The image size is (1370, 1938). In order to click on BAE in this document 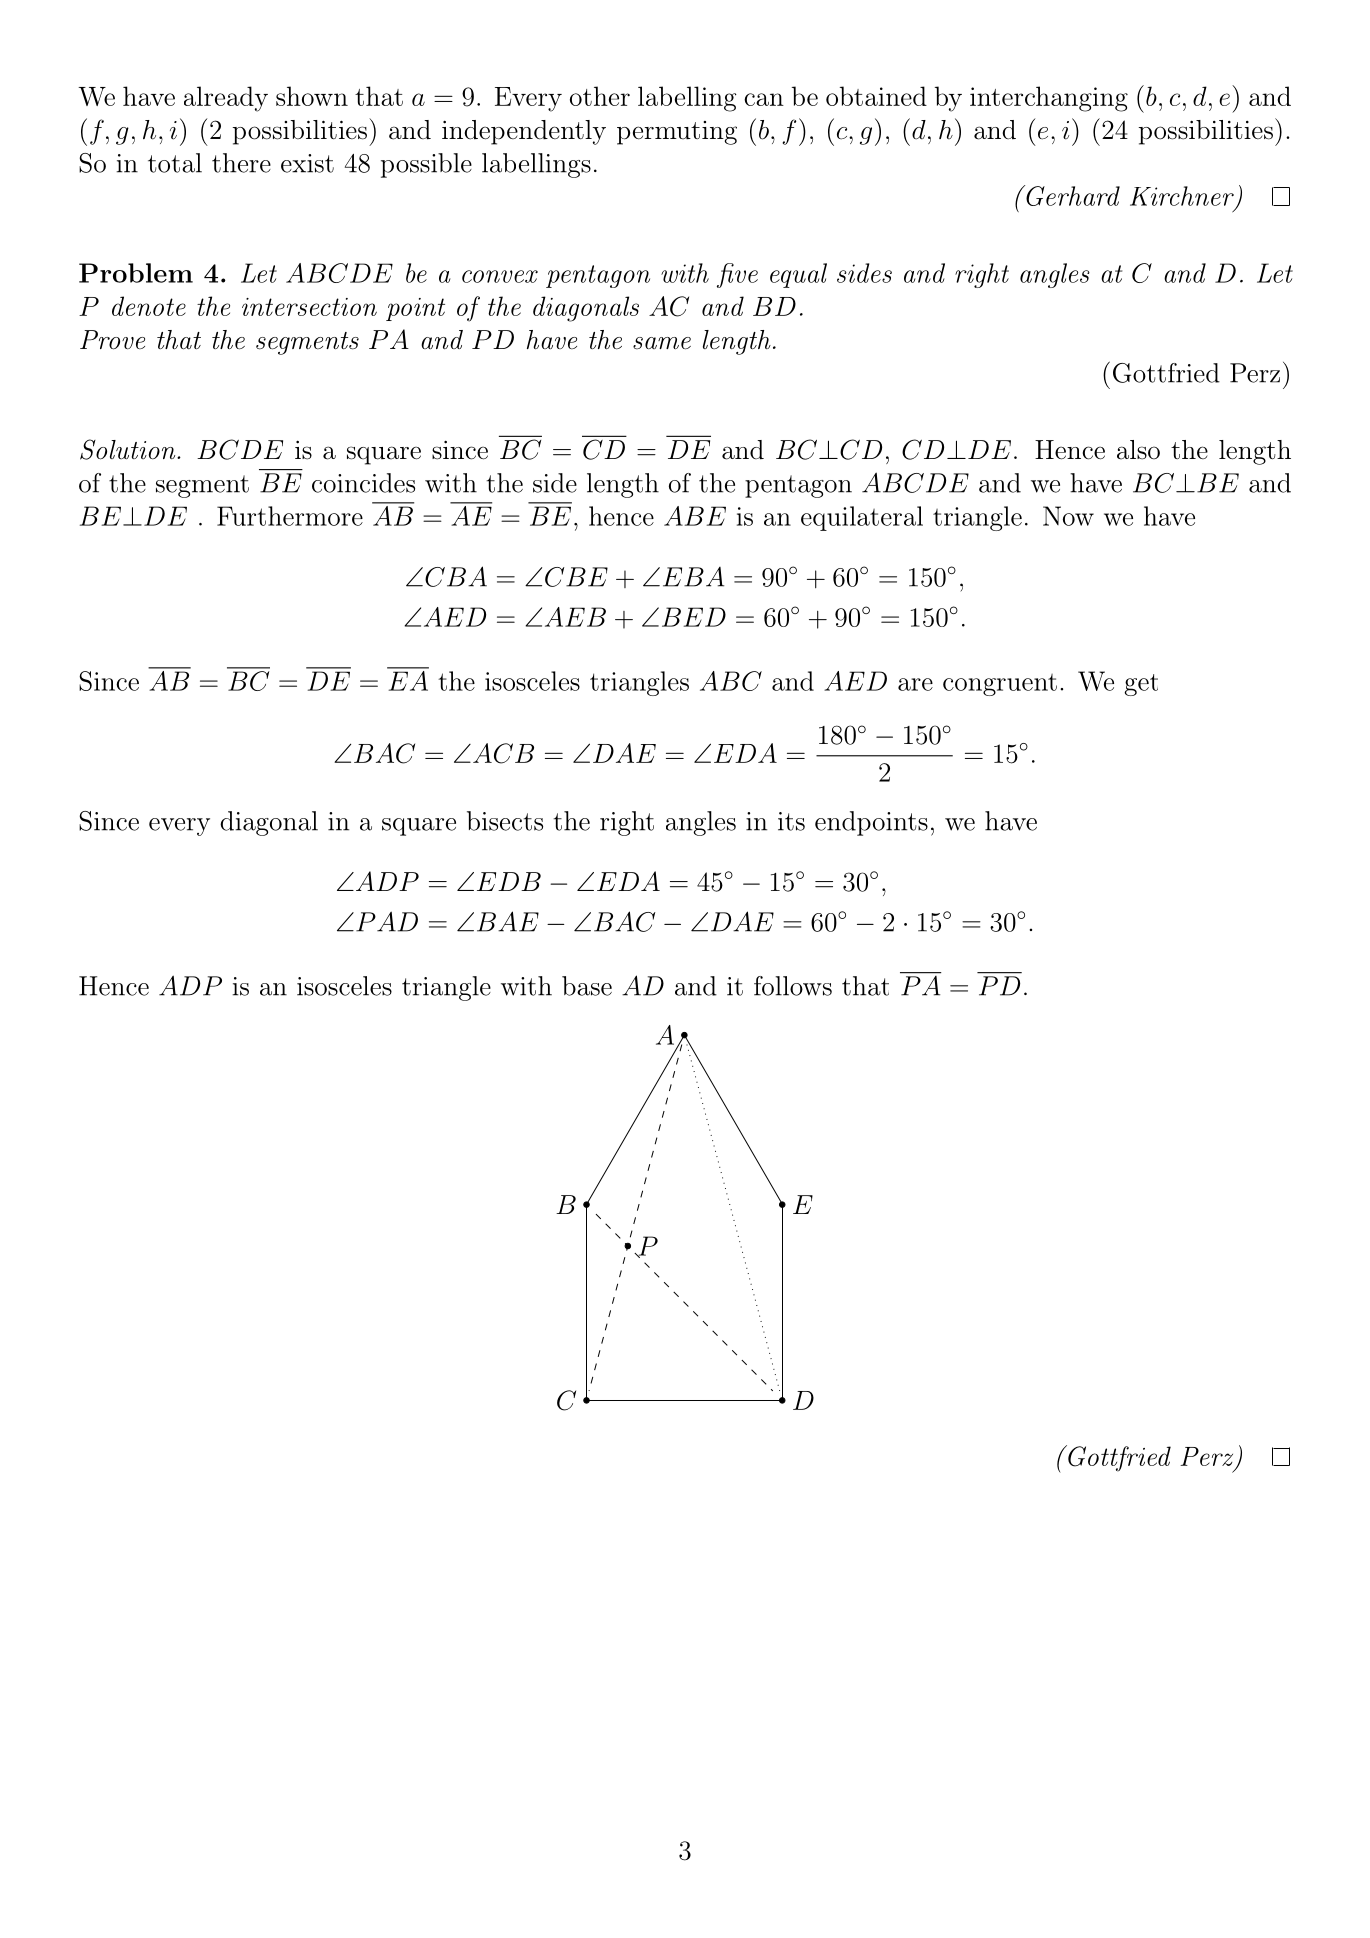, I will do `click(508, 921)`.
